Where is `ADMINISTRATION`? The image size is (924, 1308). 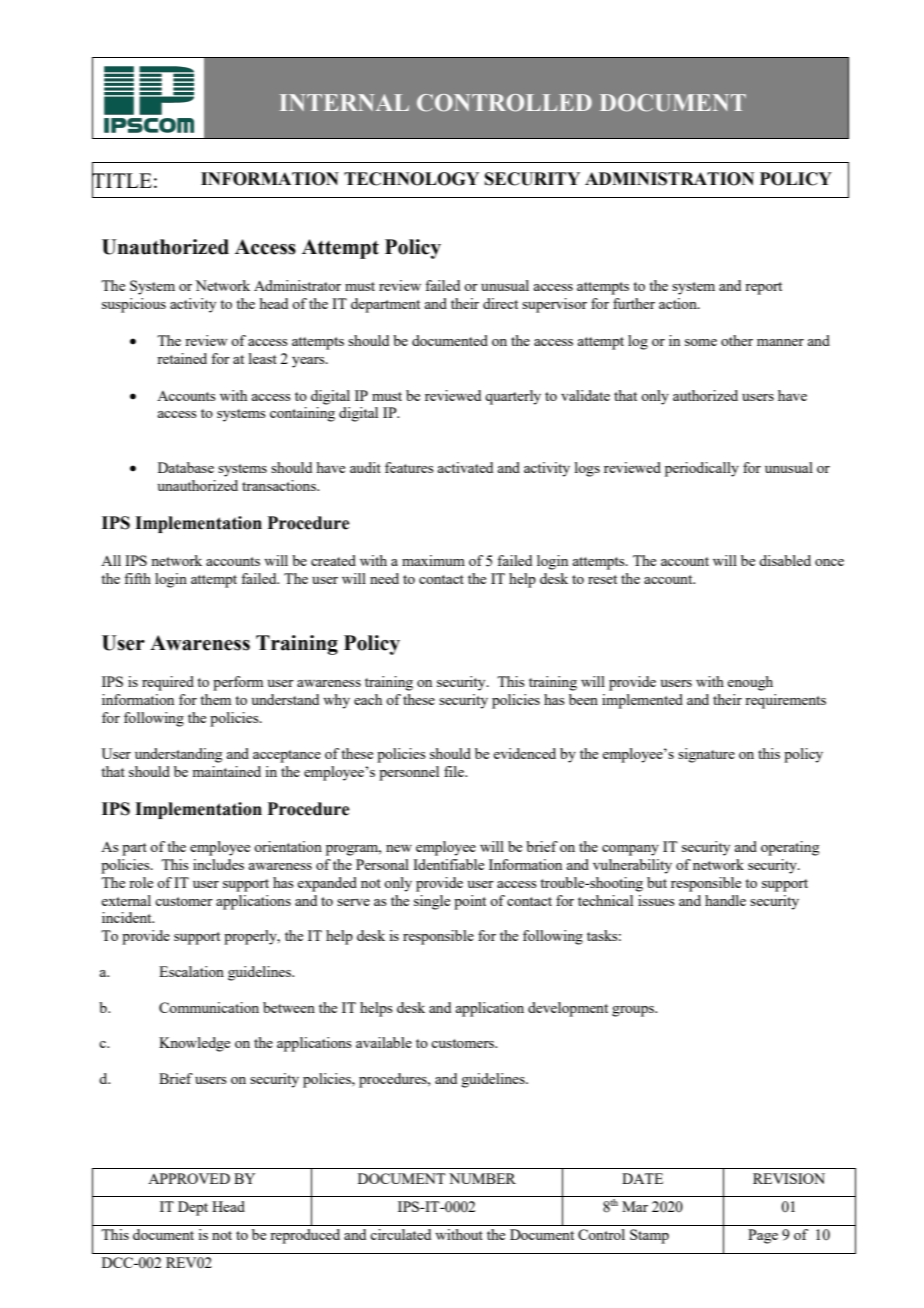 ADMINISTRATION is located at coordinates (669, 179).
